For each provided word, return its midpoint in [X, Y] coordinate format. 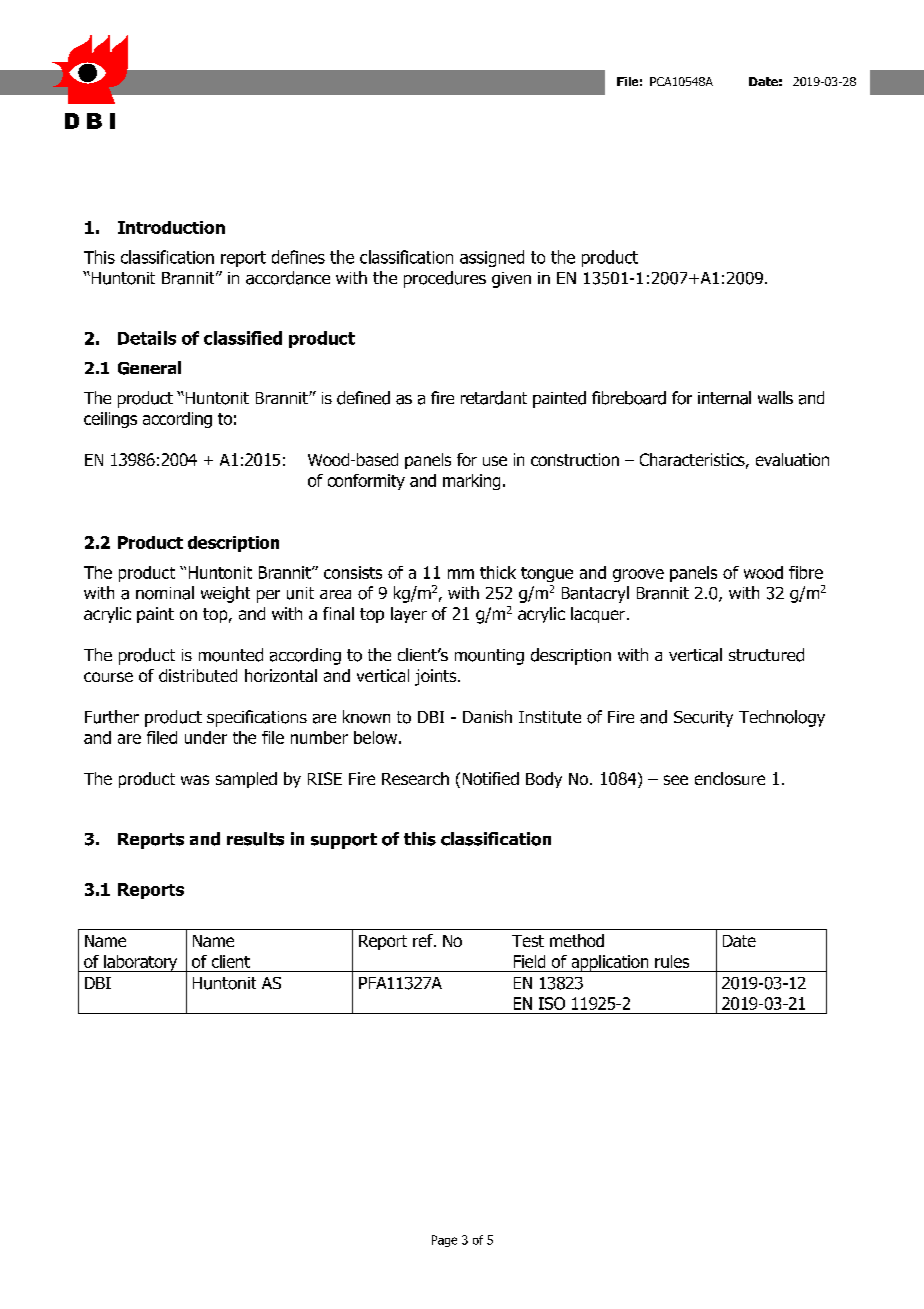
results [255, 839]
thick [498, 572]
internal [724, 398]
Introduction [171, 227]
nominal [165, 593]
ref [424, 940]
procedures [445, 279]
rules [672, 961]
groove [638, 575]
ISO [552, 1003]
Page [444, 1241]
